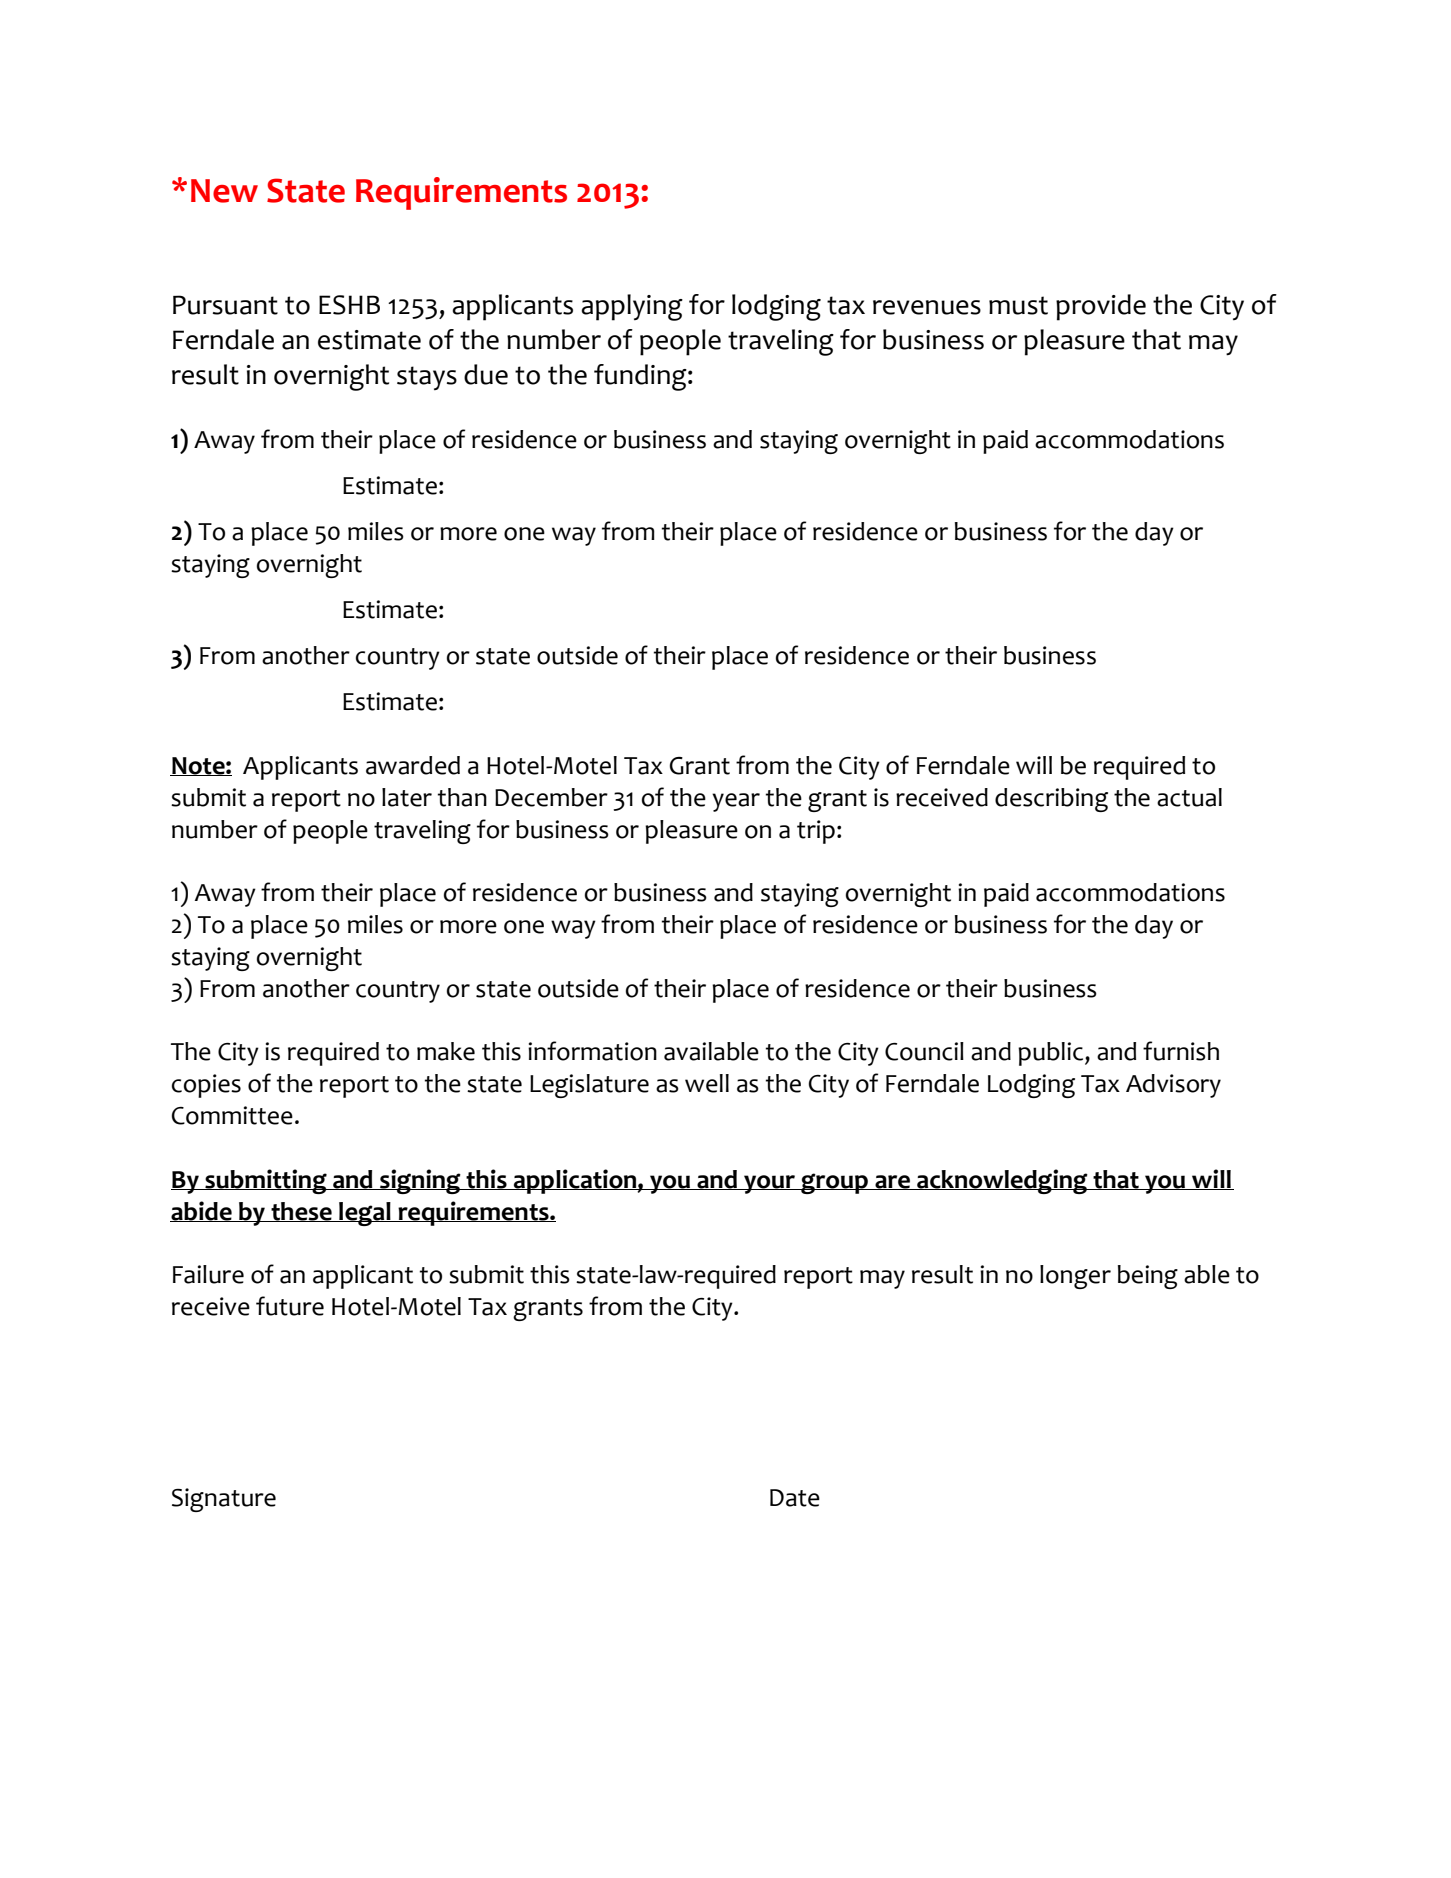 This page has width=1451, height=1878. What do you see at coordinates (1051, 800) in the page?
I see `describing` at bounding box center [1051, 800].
